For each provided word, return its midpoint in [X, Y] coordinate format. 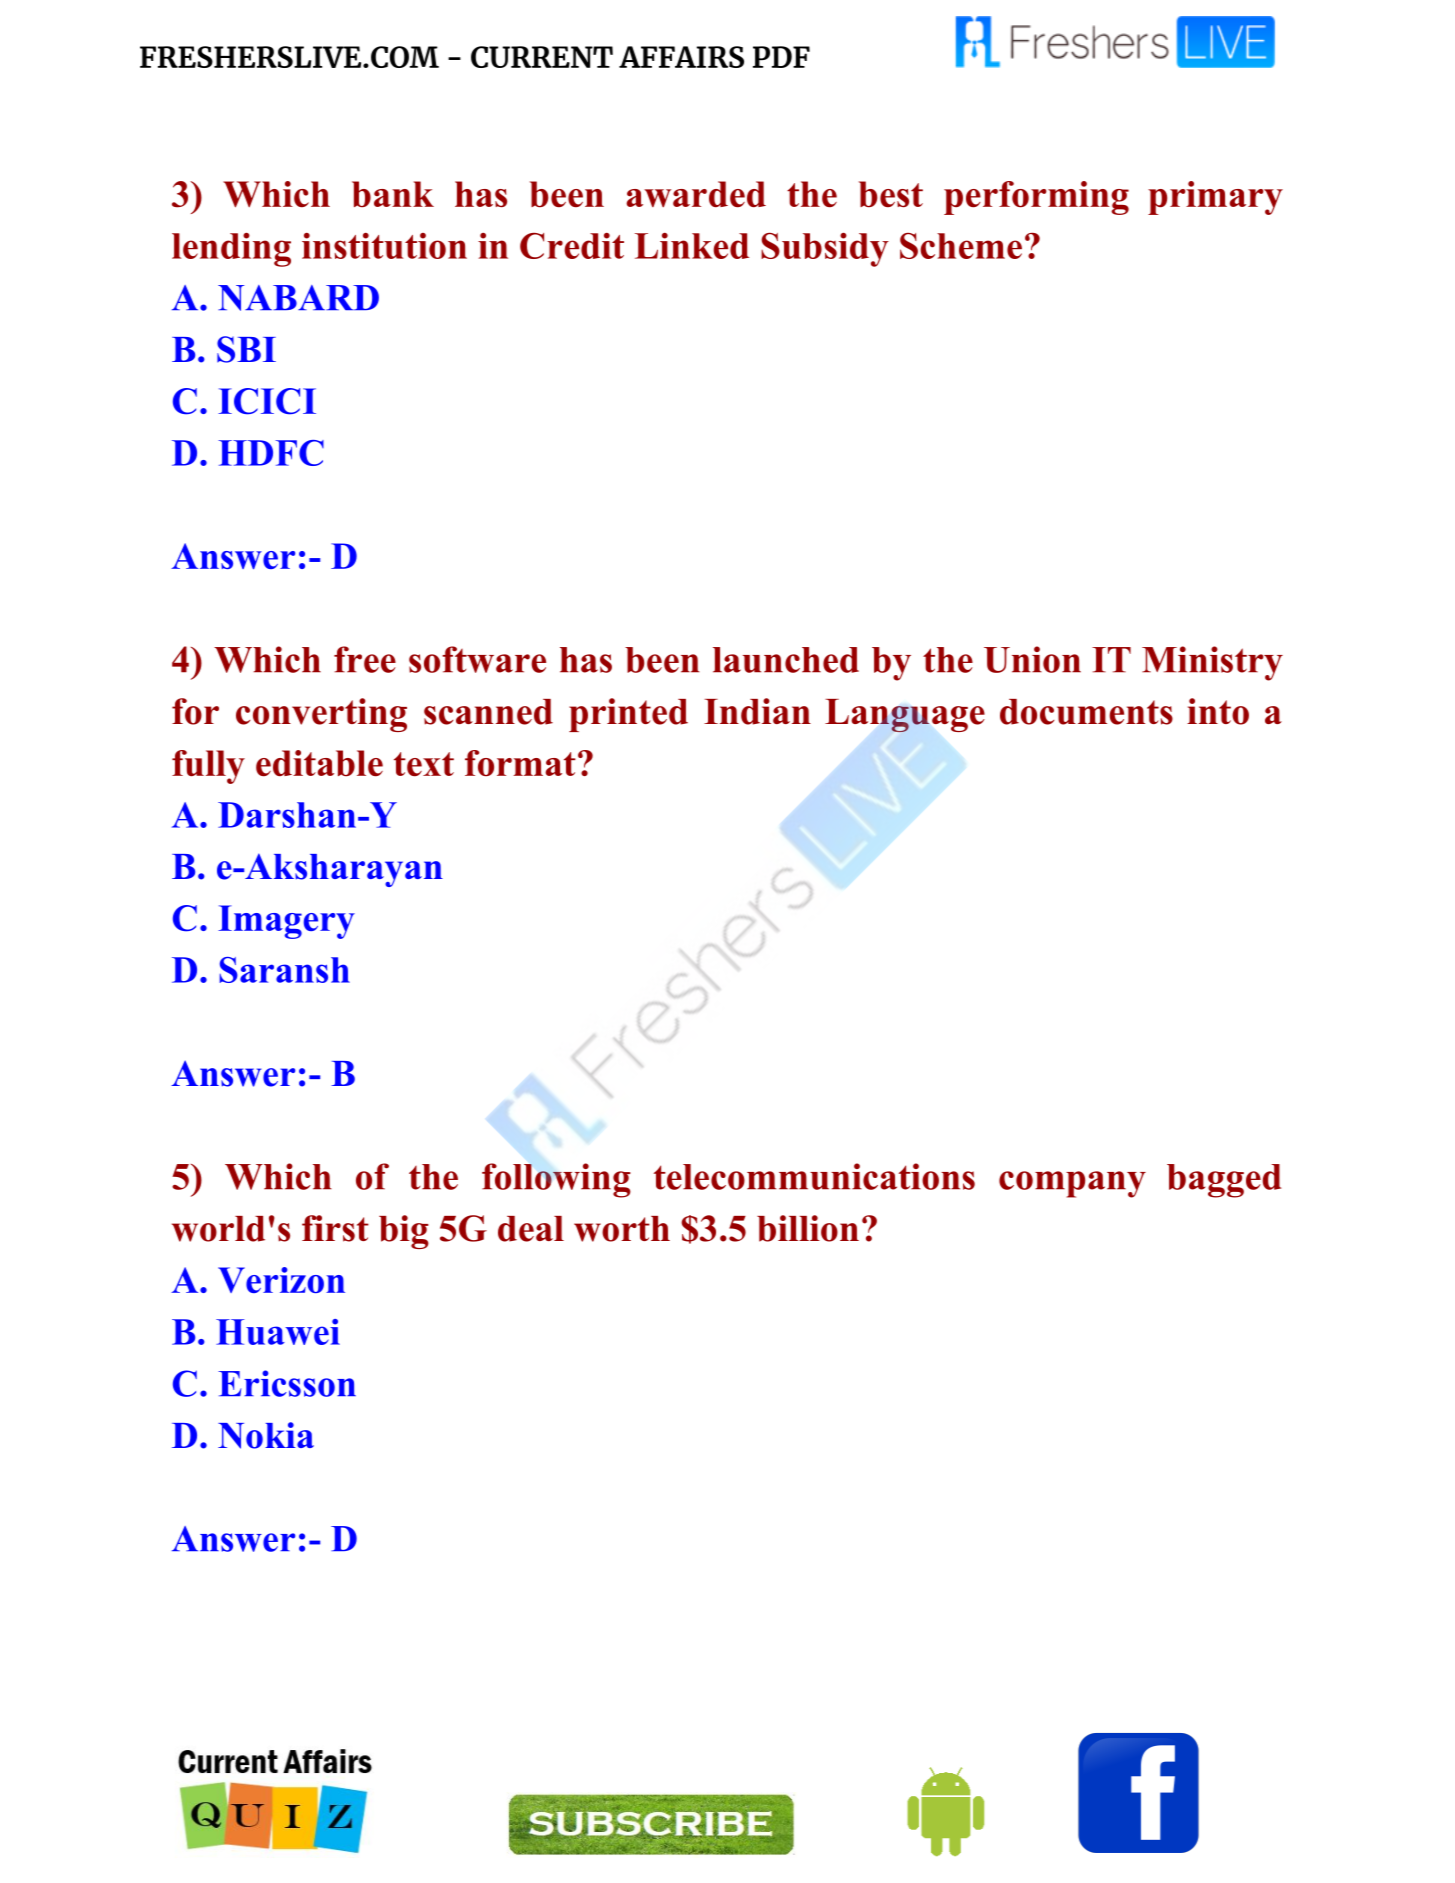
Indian [757, 711]
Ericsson [287, 1383]
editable [319, 763]
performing [1036, 198]
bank [393, 194]
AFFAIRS [681, 57]
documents [1086, 712]
